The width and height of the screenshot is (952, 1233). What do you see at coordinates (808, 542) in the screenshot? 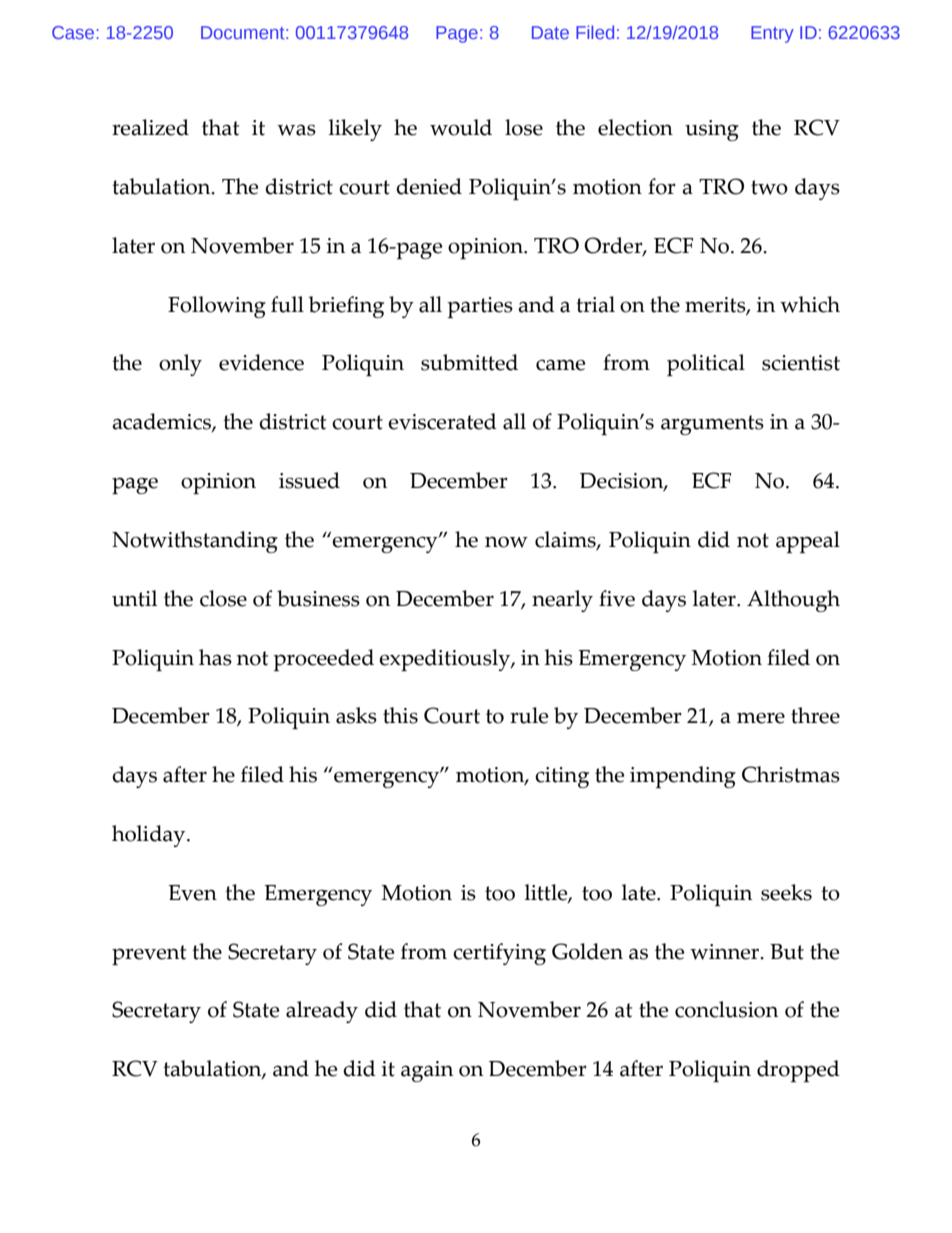
I see `appeal` at bounding box center [808, 542].
